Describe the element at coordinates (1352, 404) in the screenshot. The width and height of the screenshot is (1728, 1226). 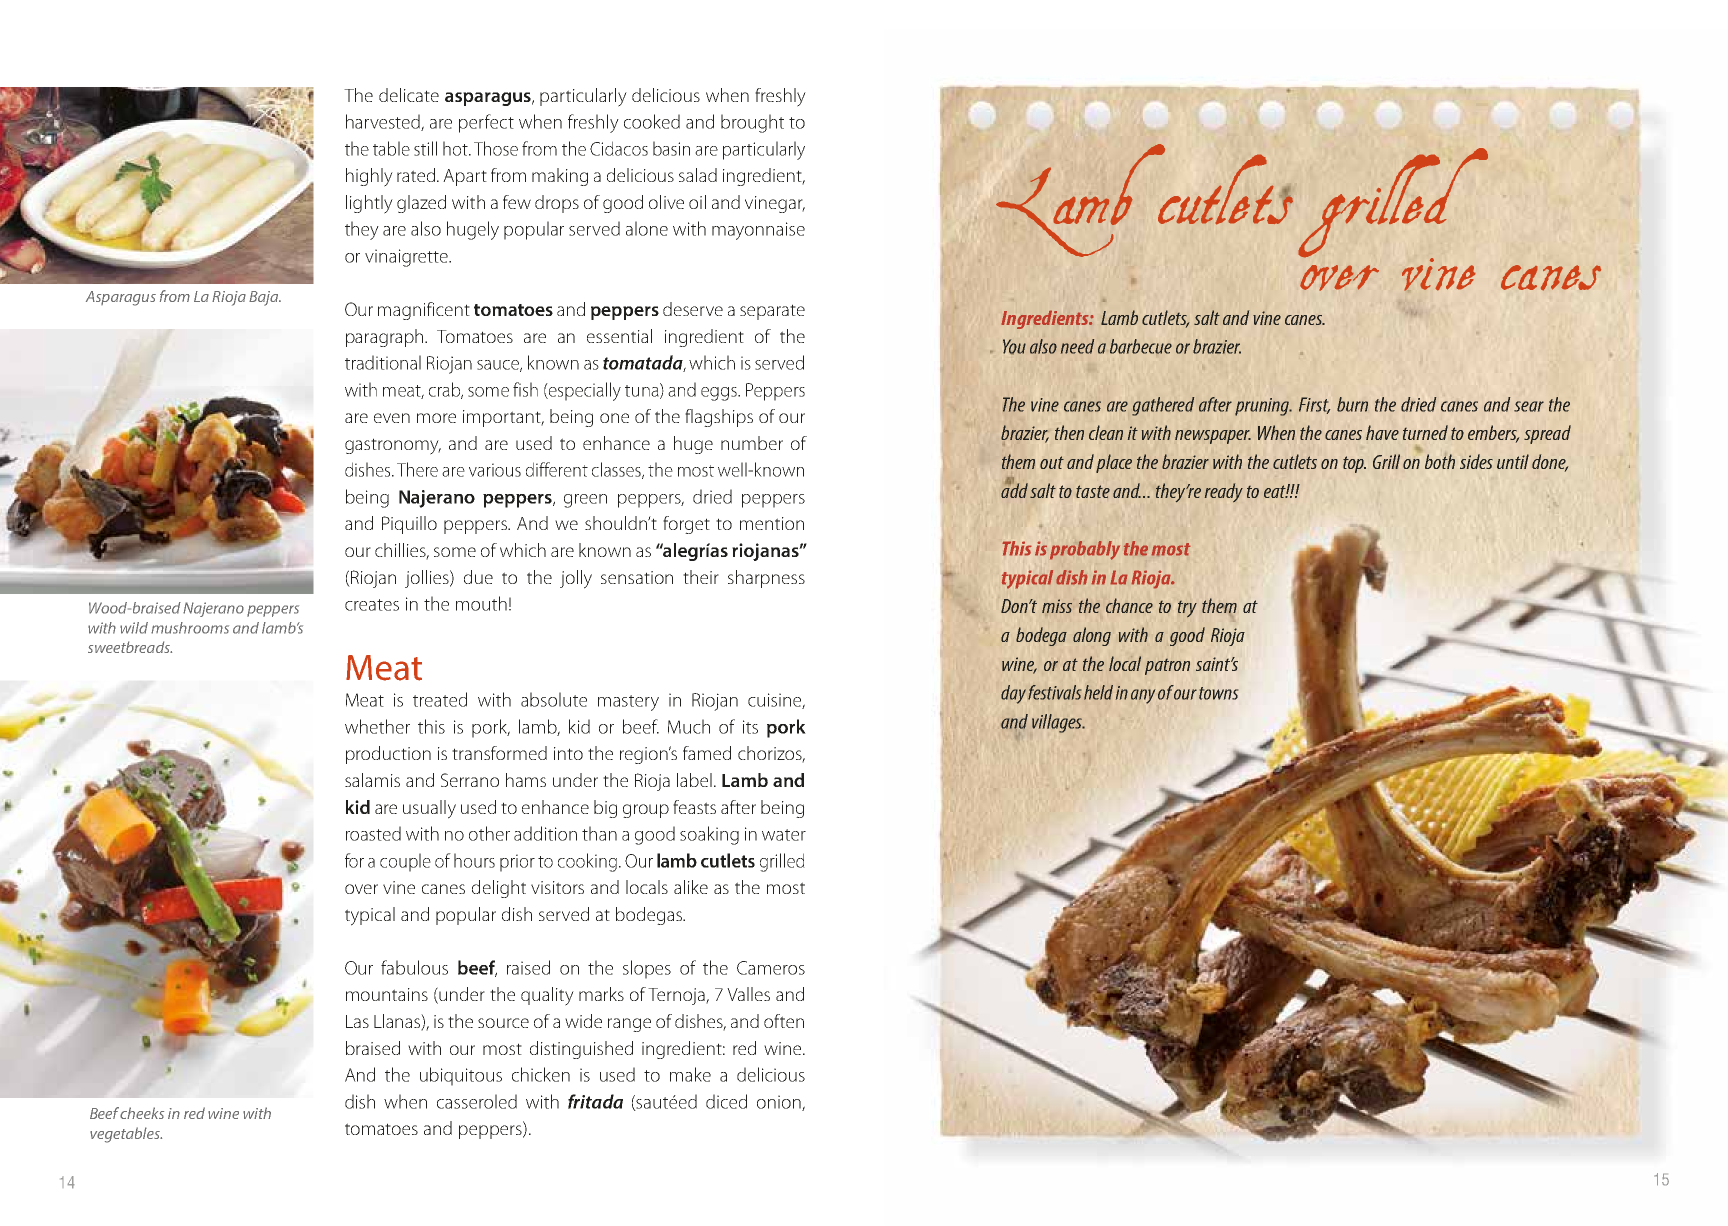
I see `burn` at that location.
